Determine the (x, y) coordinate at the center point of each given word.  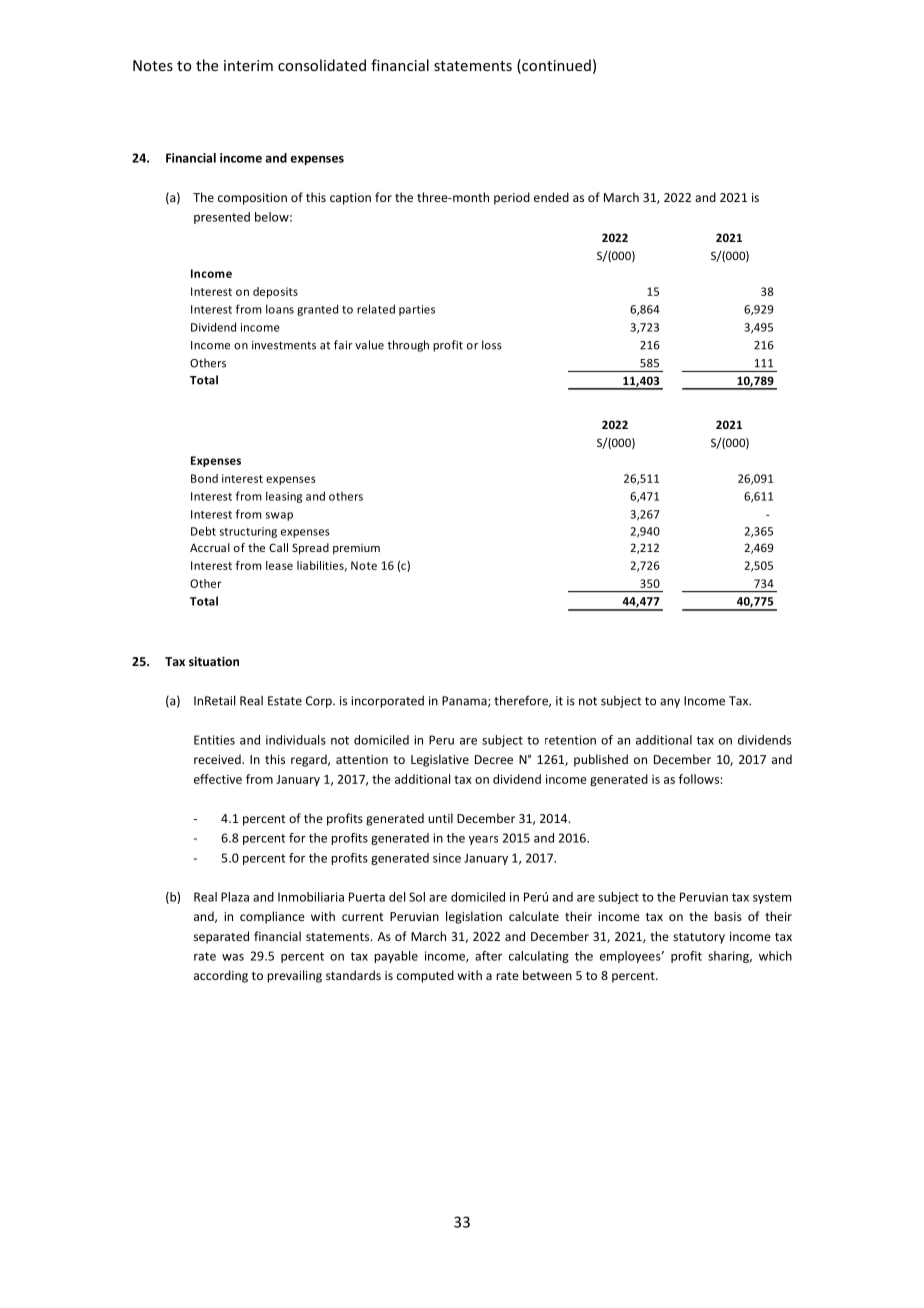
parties (417, 310)
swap (279, 516)
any (670, 703)
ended (551, 197)
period (512, 198)
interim (248, 65)
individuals (296, 740)
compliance (272, 917)
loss (492, 345)
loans (280, 309)
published (601, 760)
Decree (494, 759)
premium (356, 549)
